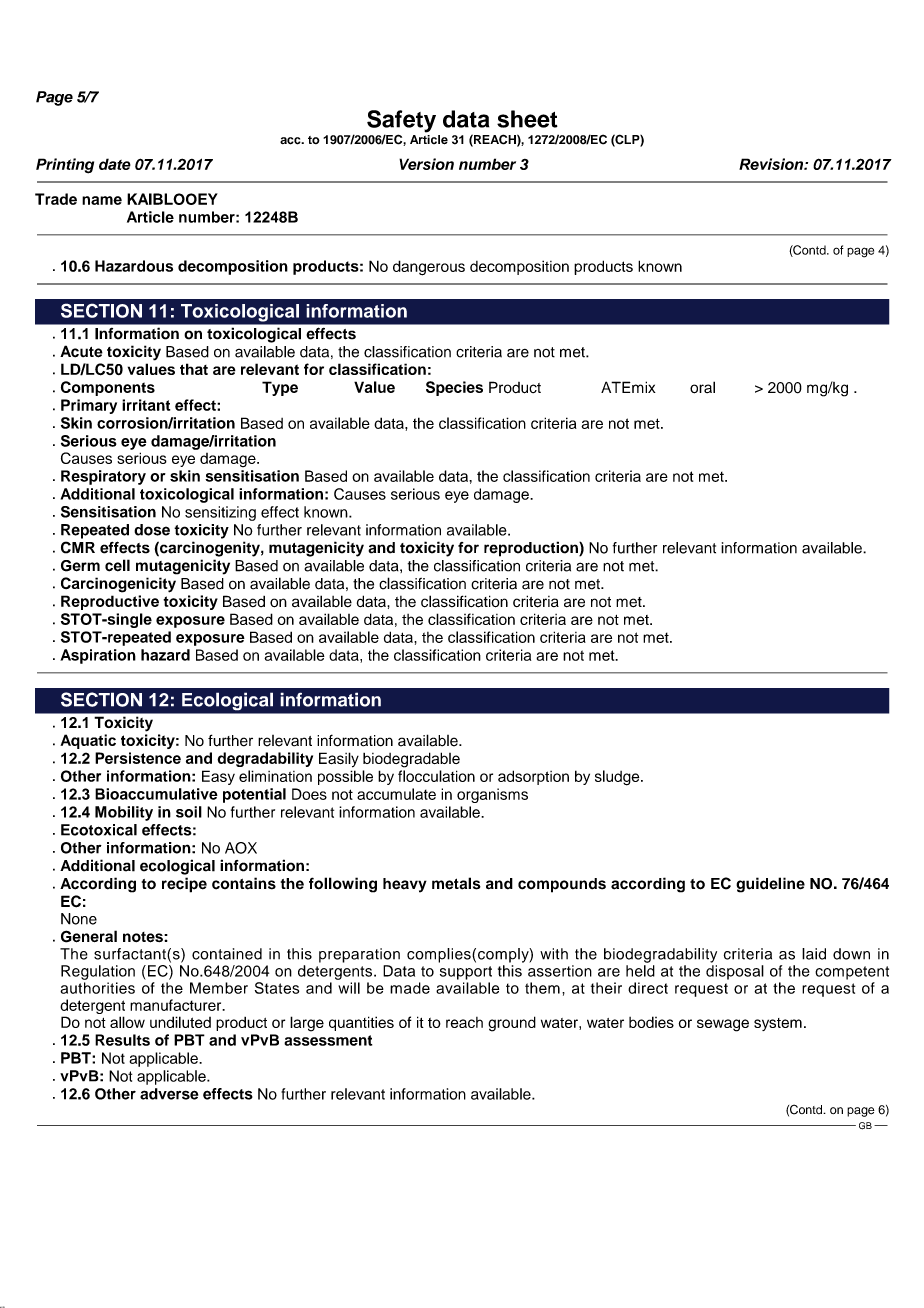  Describe the element at coordinates (527, 119) in the screenshot. I see `sheet` at that location.
